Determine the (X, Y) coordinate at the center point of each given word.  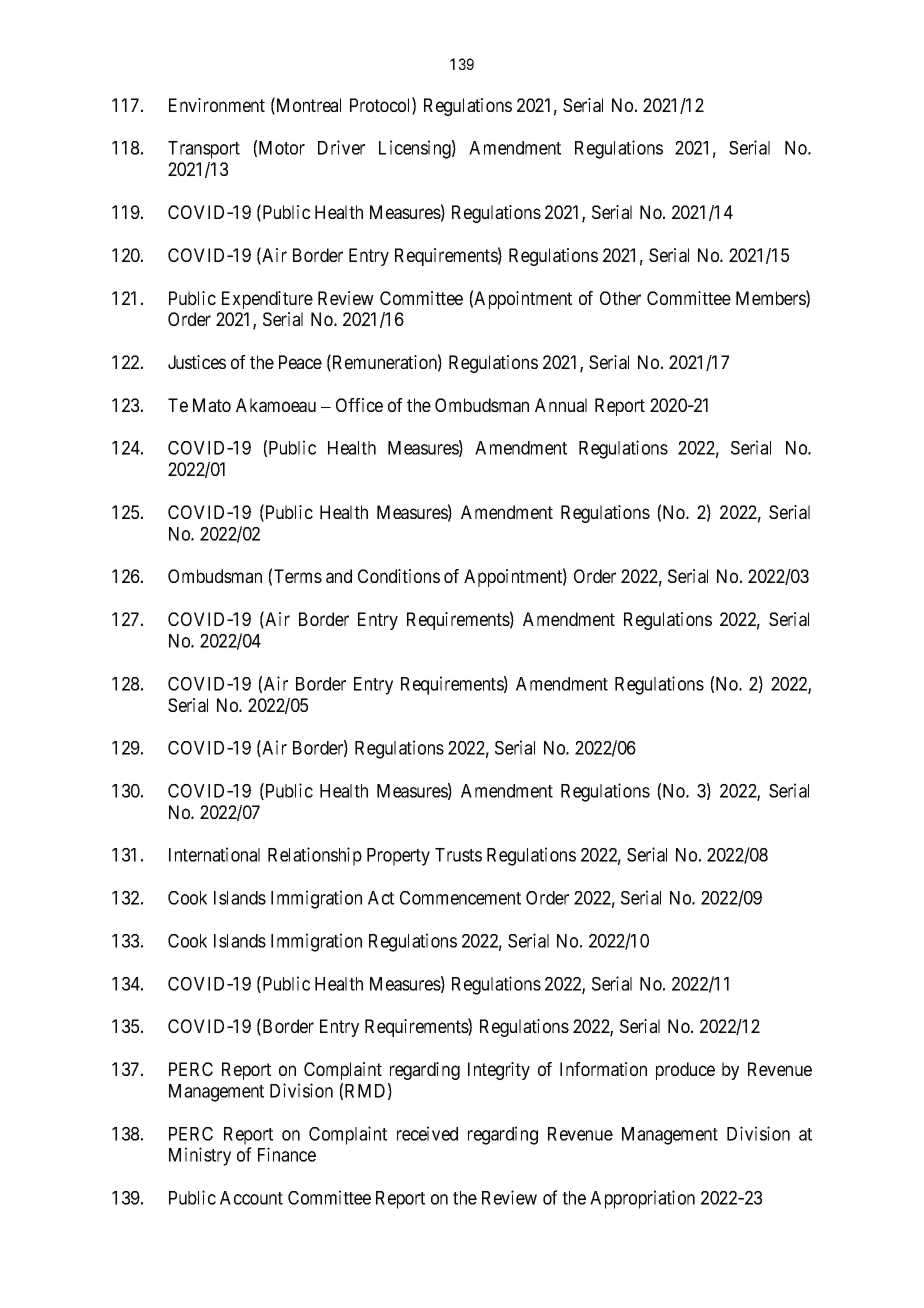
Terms (298, 576)
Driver (341, 147)
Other (620, 298)
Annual (561, 405)
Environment (217, 105)
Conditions (399, 576)
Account (251, 1198)
